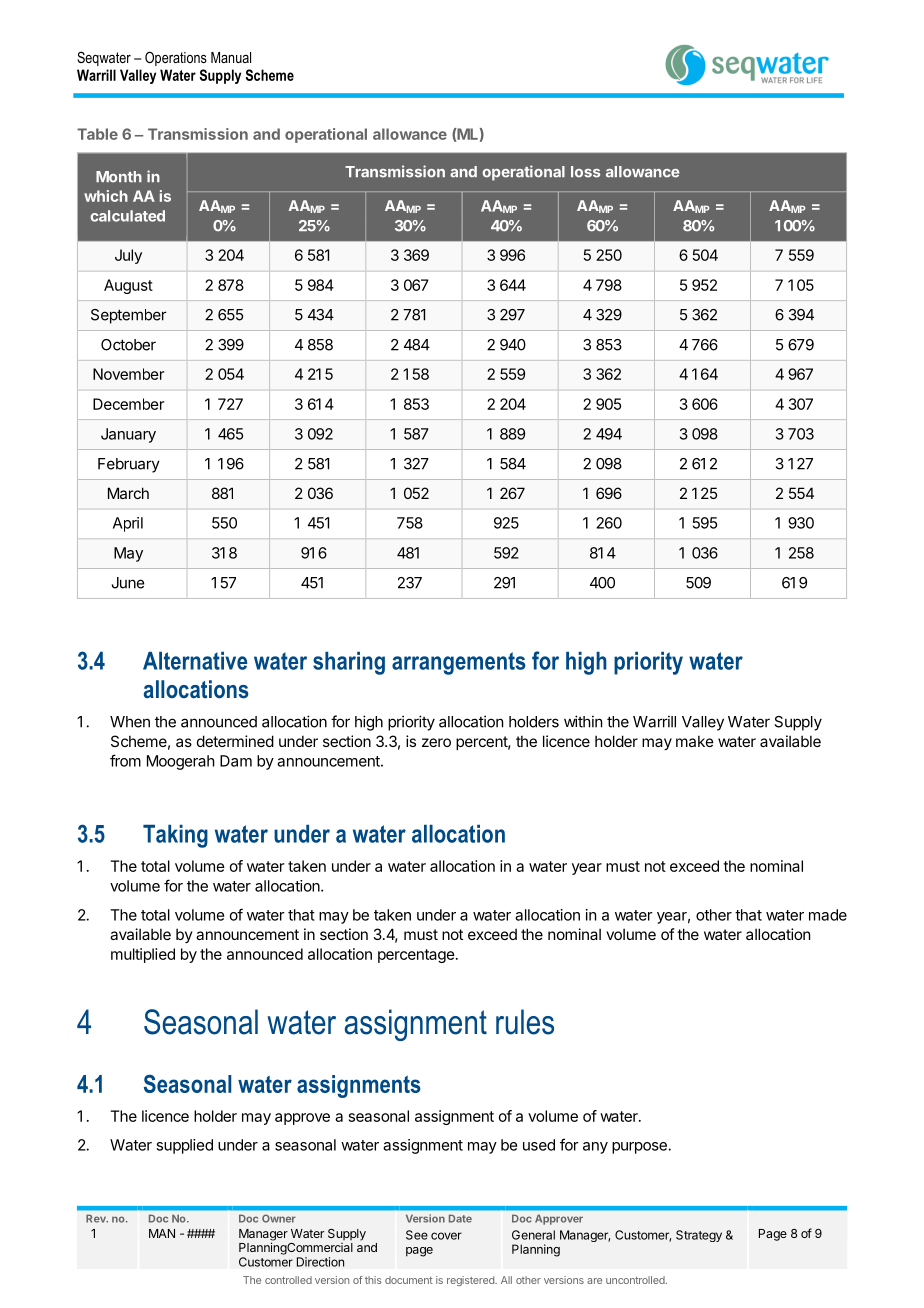 This screenshot has height=1308, width=924. Describe the element at coordinates (459, 663) in the screenshot. I see `arrangements` at that location.
